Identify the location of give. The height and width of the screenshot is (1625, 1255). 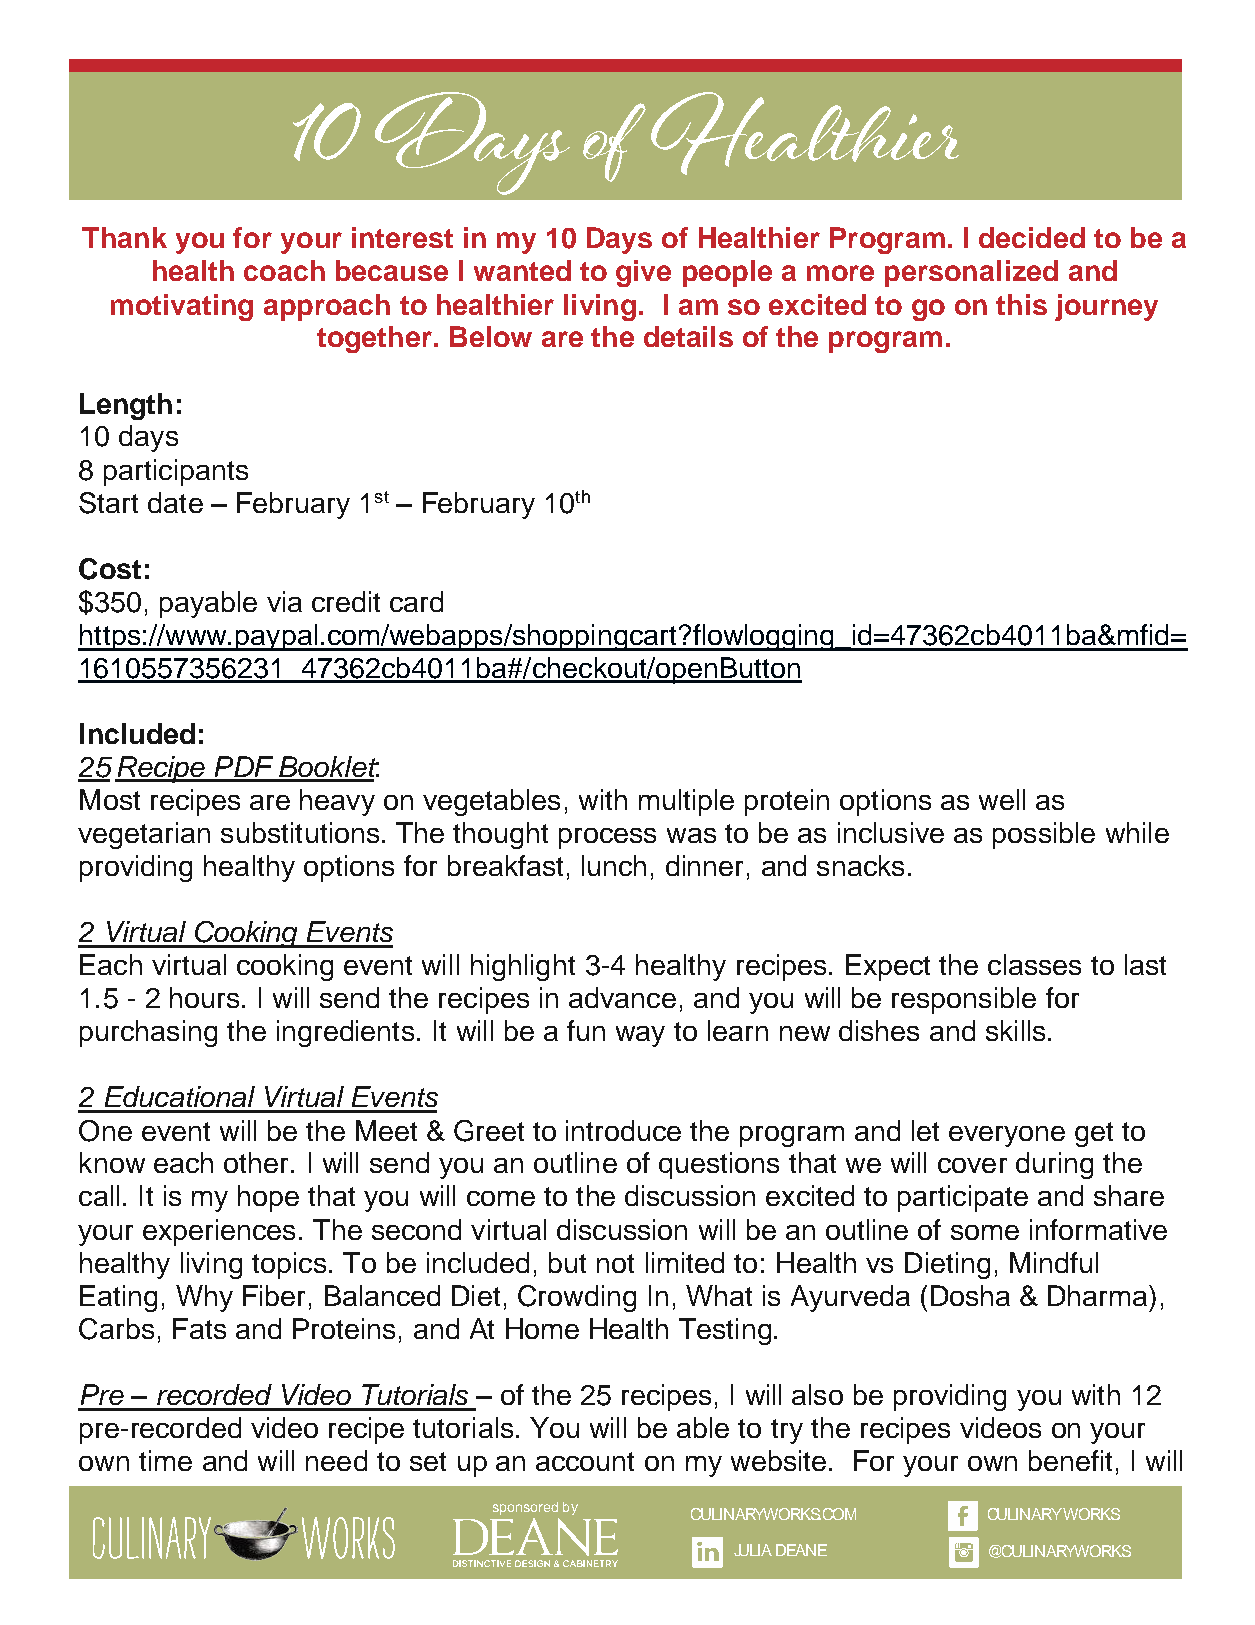
(643, 273).
